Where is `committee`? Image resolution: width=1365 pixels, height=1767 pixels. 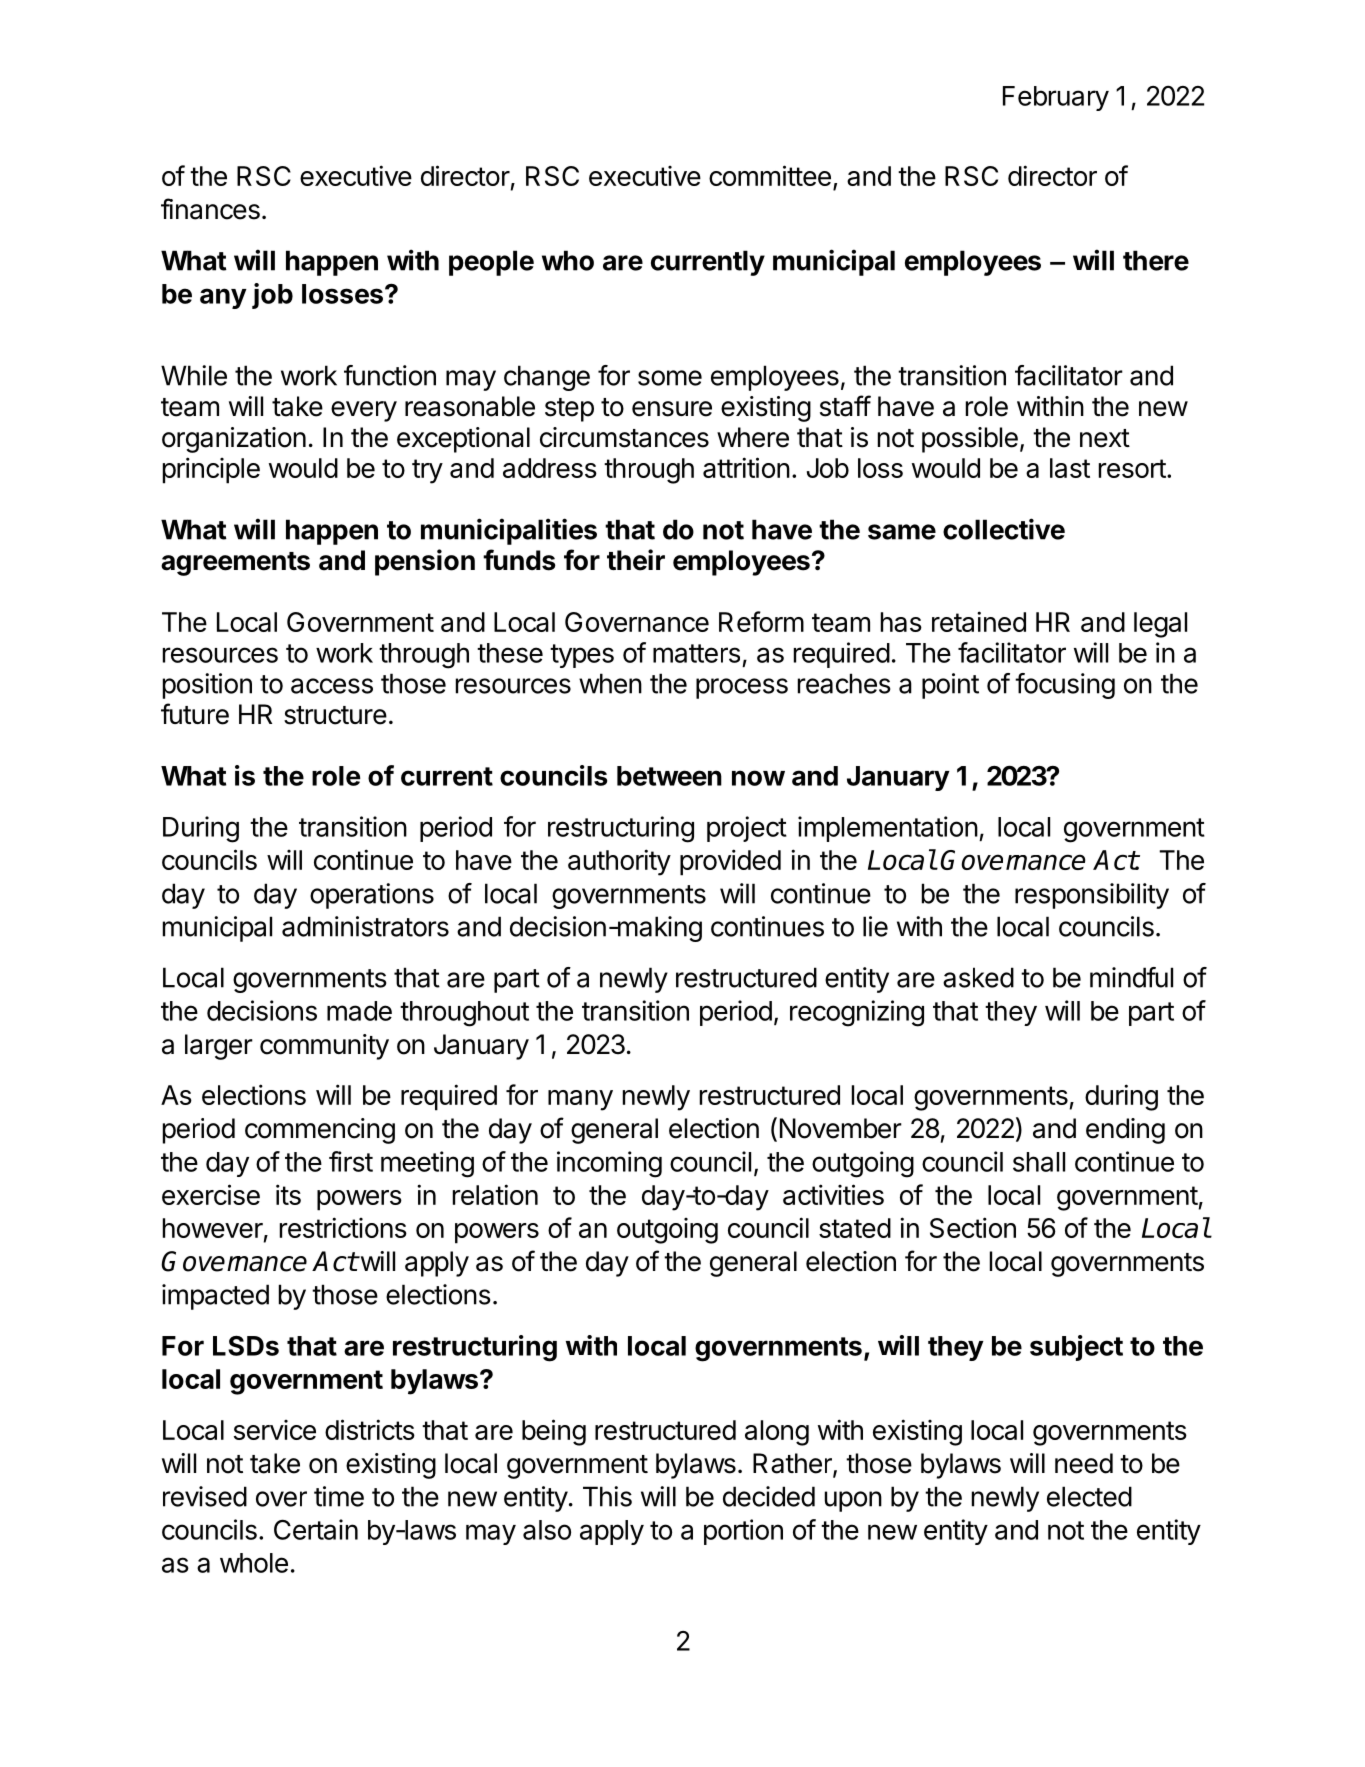 committee is located at coordinates (770, 175).
